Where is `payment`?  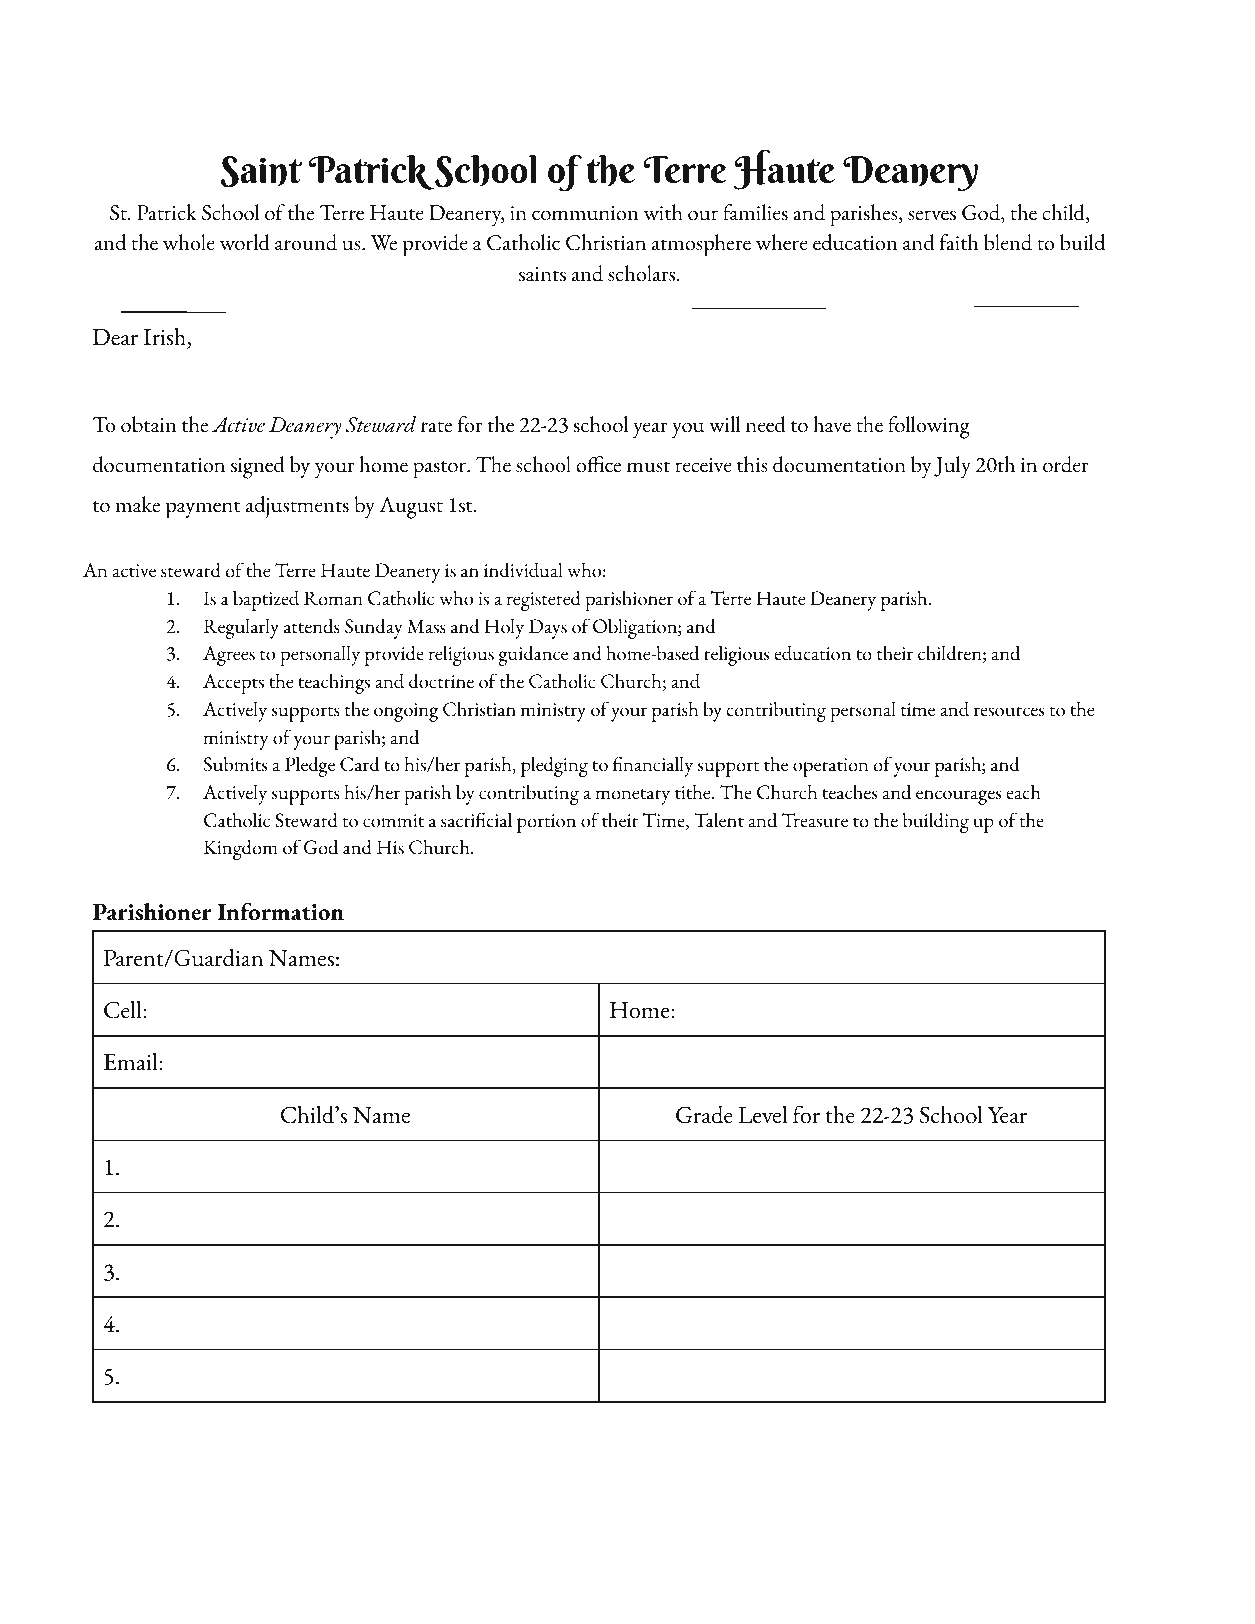 payment is located at coordinates (203, 510).
